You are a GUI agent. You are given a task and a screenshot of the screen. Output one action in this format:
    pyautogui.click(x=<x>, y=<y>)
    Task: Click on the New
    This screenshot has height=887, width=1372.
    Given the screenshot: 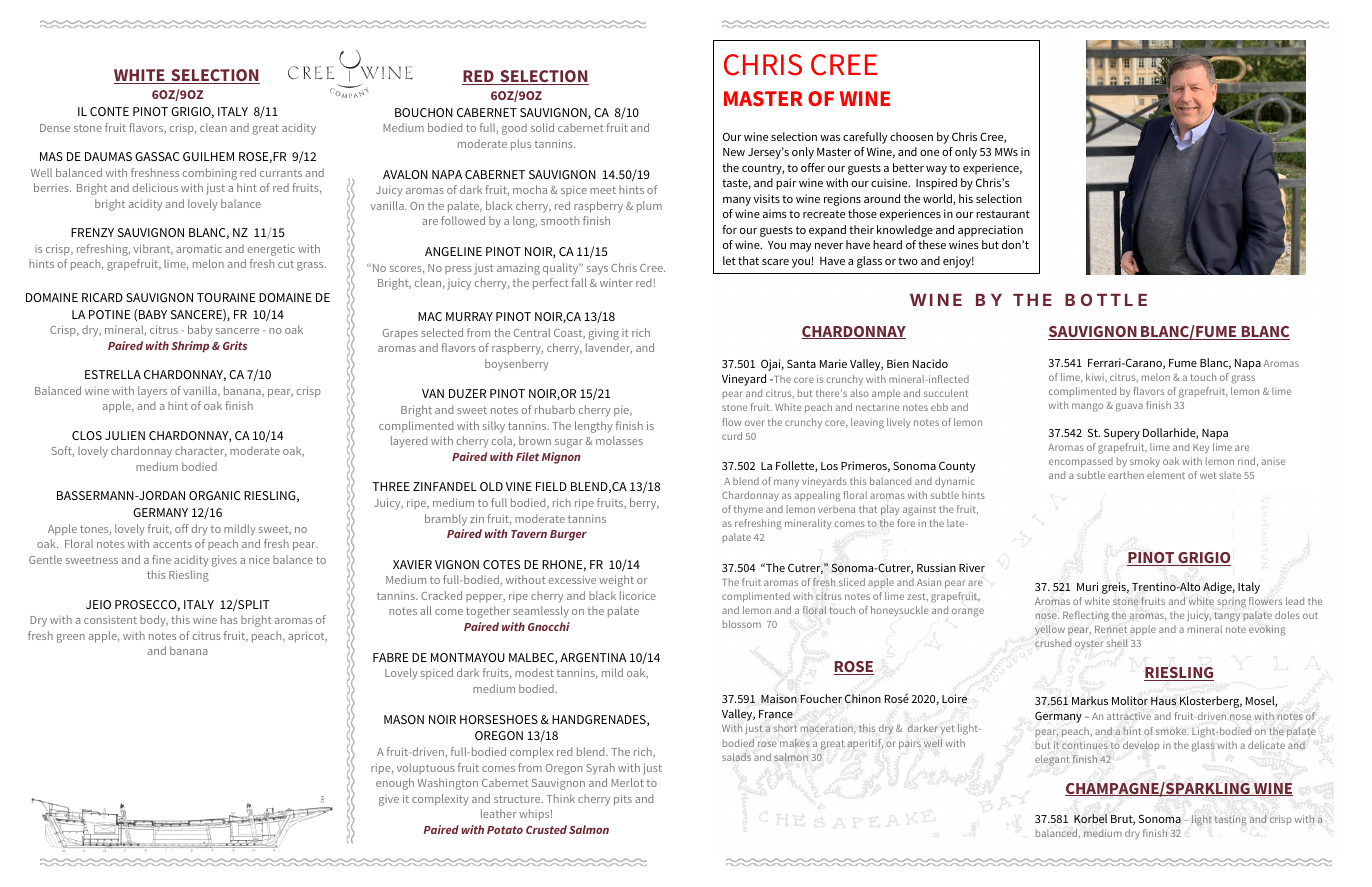 What is the action you would take?
    pyautogui.click(x=734, y=152)
